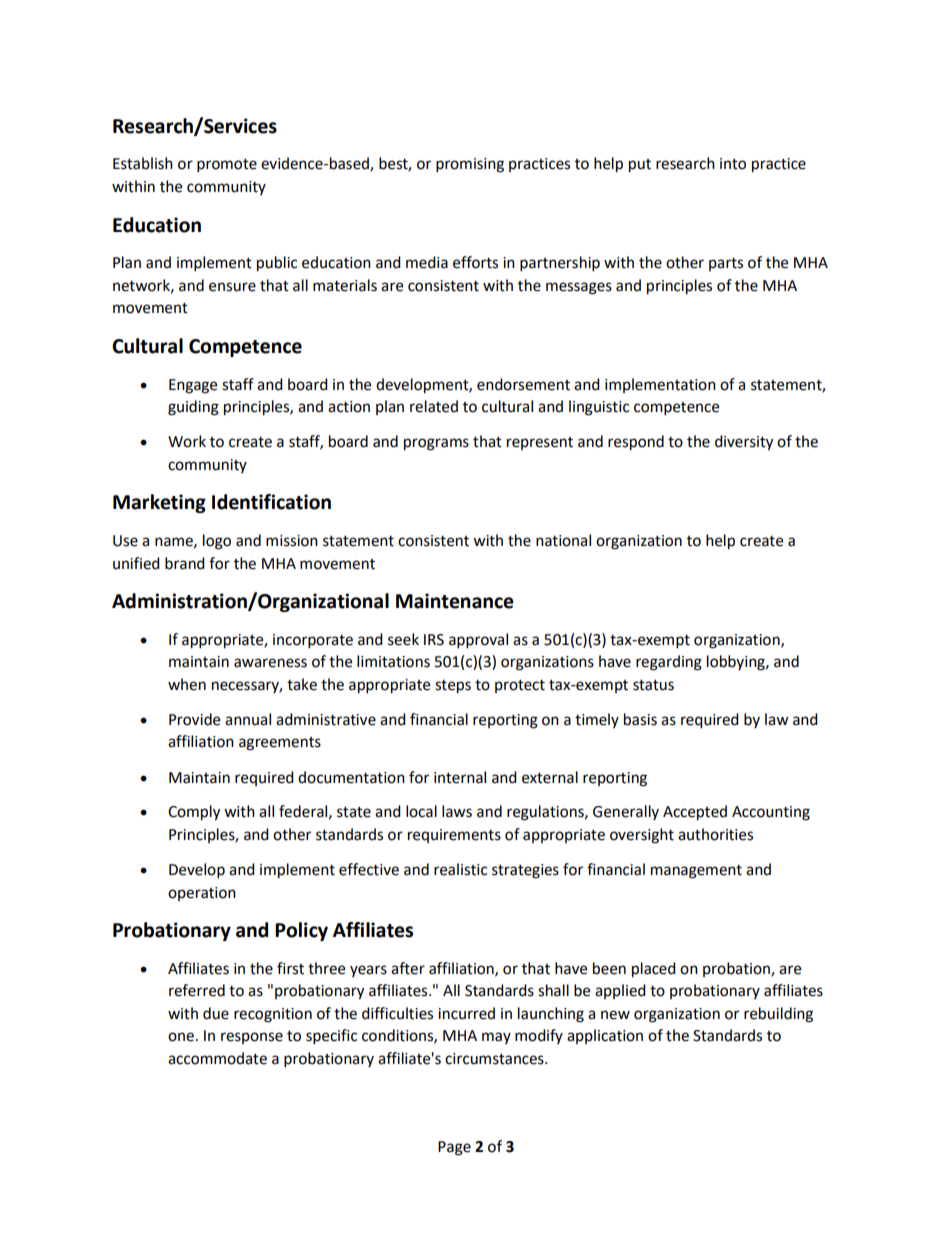 The image size is (952, 1233). What do you see at coordinates (227, 166) in the screenshot?
I see `promote` at bounding box center [227, 166].
